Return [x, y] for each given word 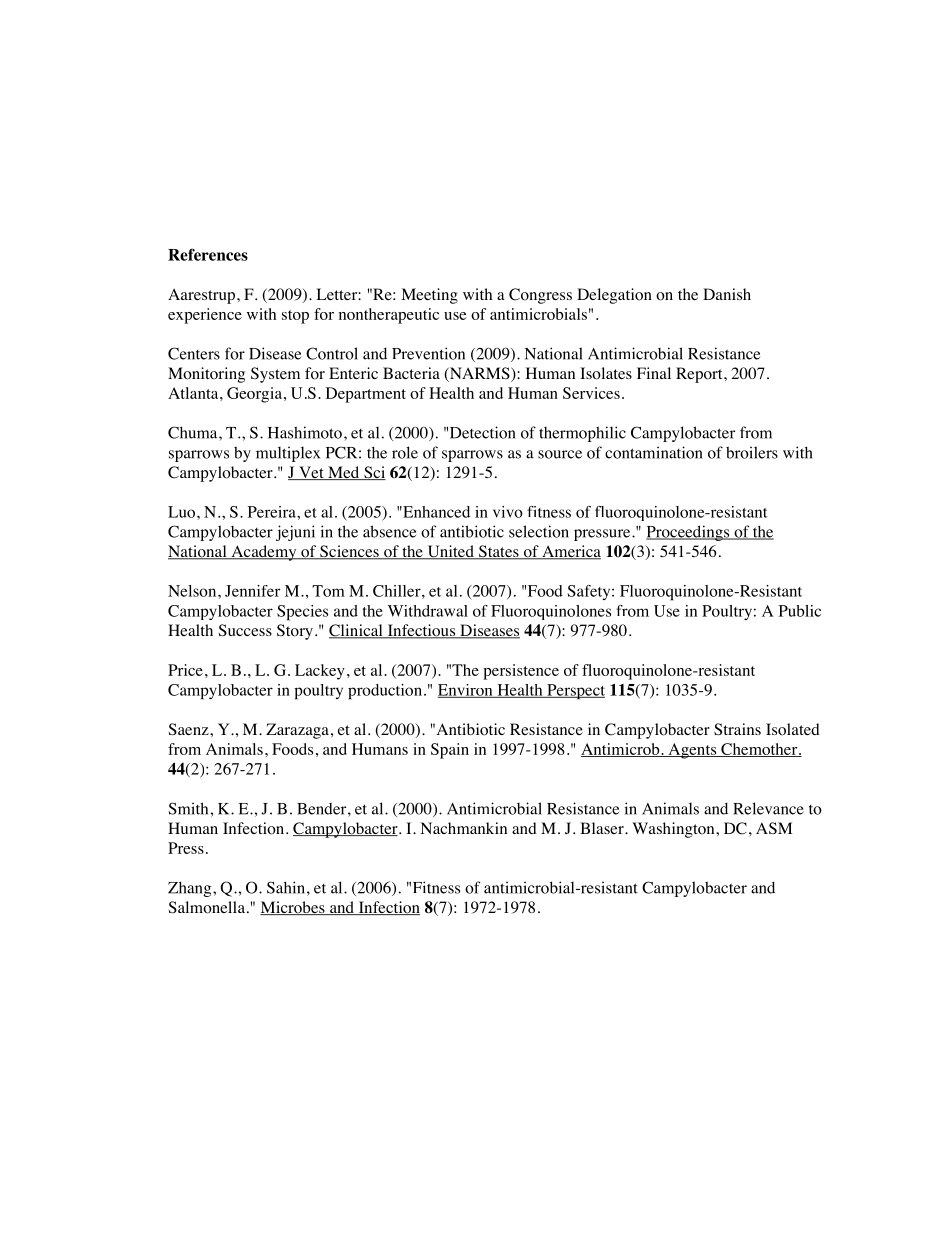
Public [800, 611]
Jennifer [252, 591]
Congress [540, 296]
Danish [727, 294]
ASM [774, 828]
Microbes [293, 908]
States [498, 552]
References [208, 254]
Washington [674, 830]
